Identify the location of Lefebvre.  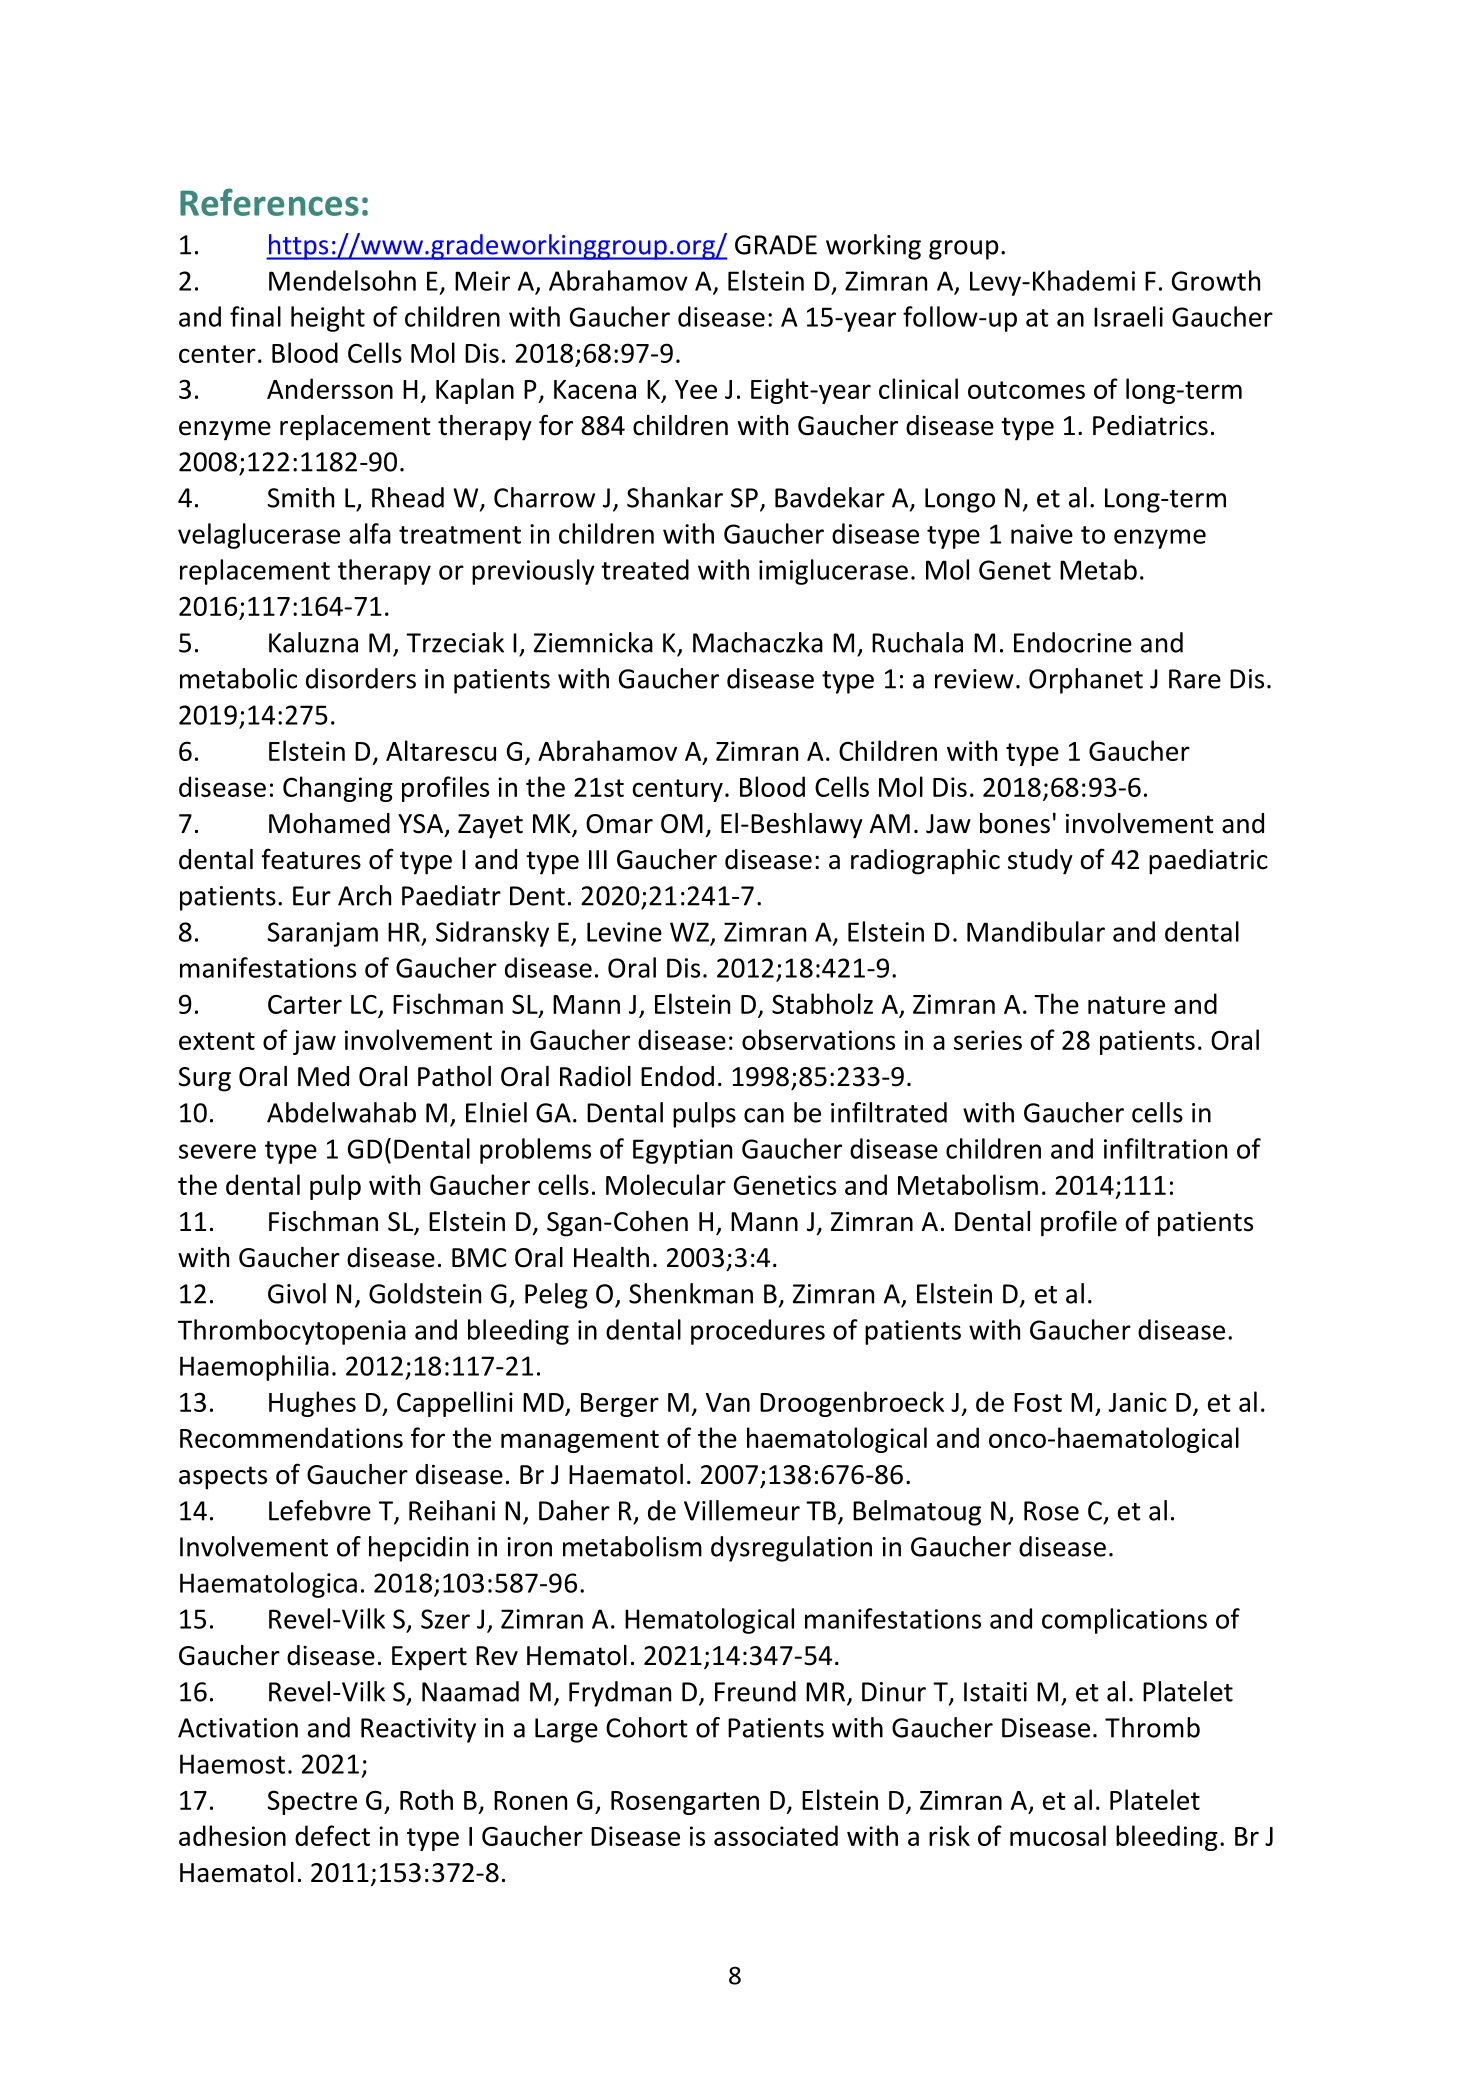
(320, 1510).
